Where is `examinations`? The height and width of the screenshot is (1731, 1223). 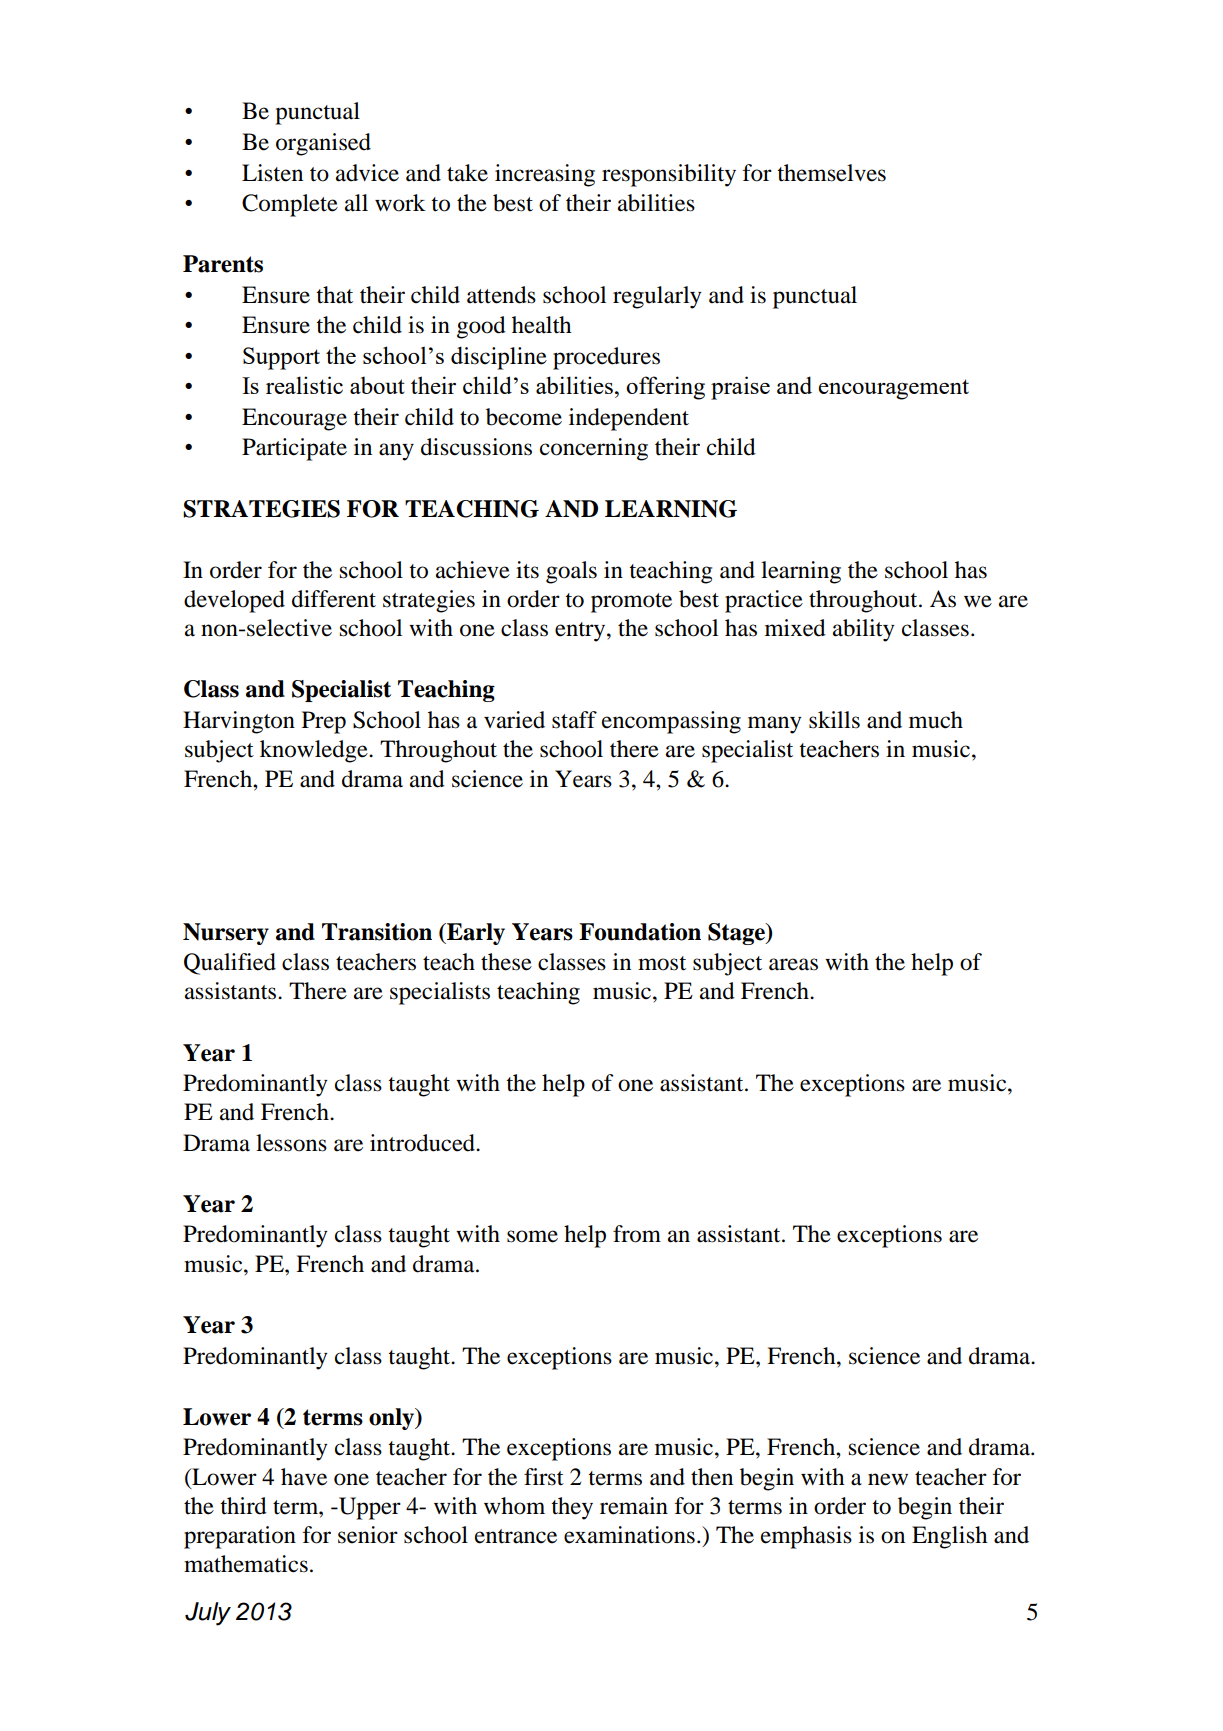
examinations is located at coordinates (629, 1535).
